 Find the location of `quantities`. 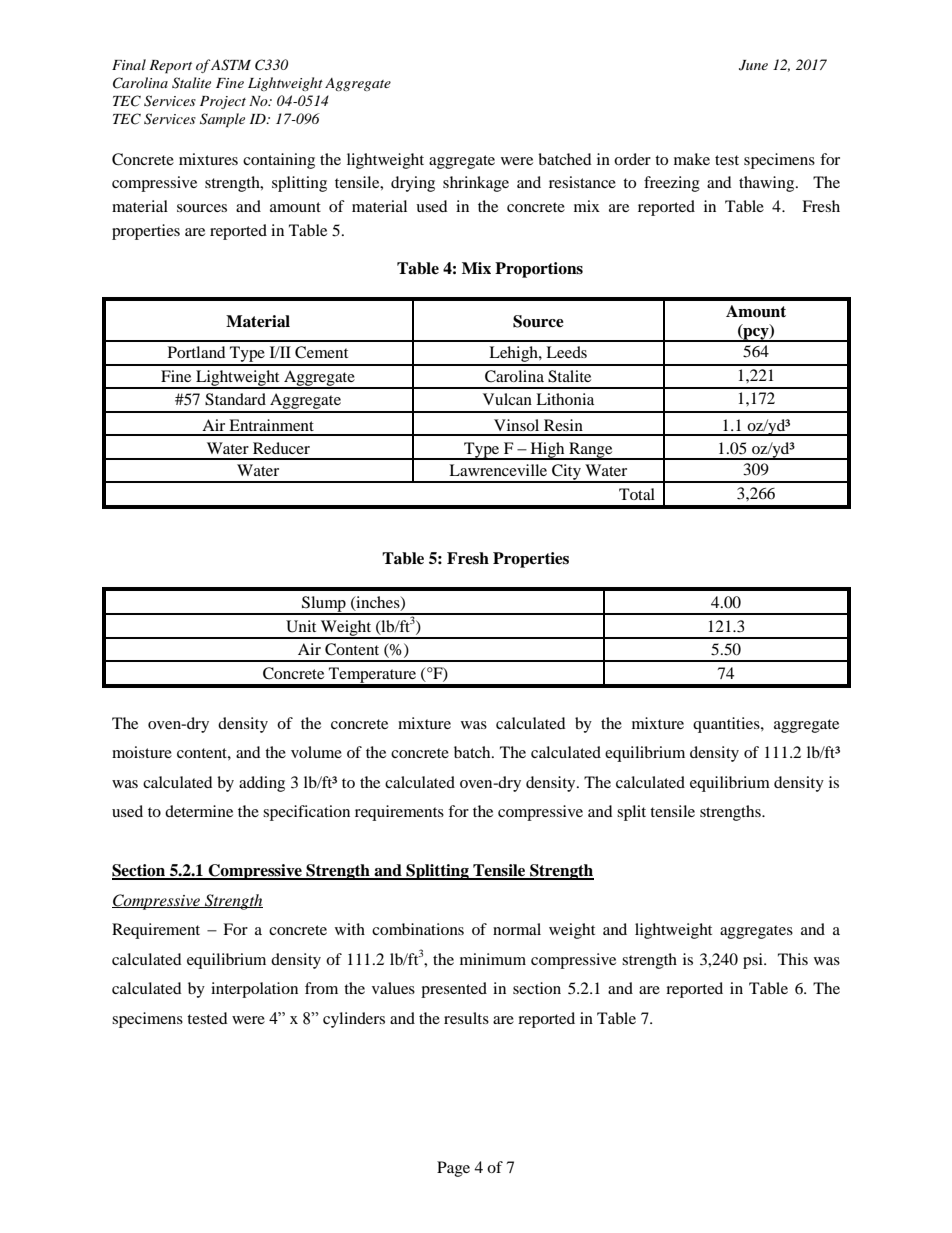

quantities is located at coordinates (727, 725).
